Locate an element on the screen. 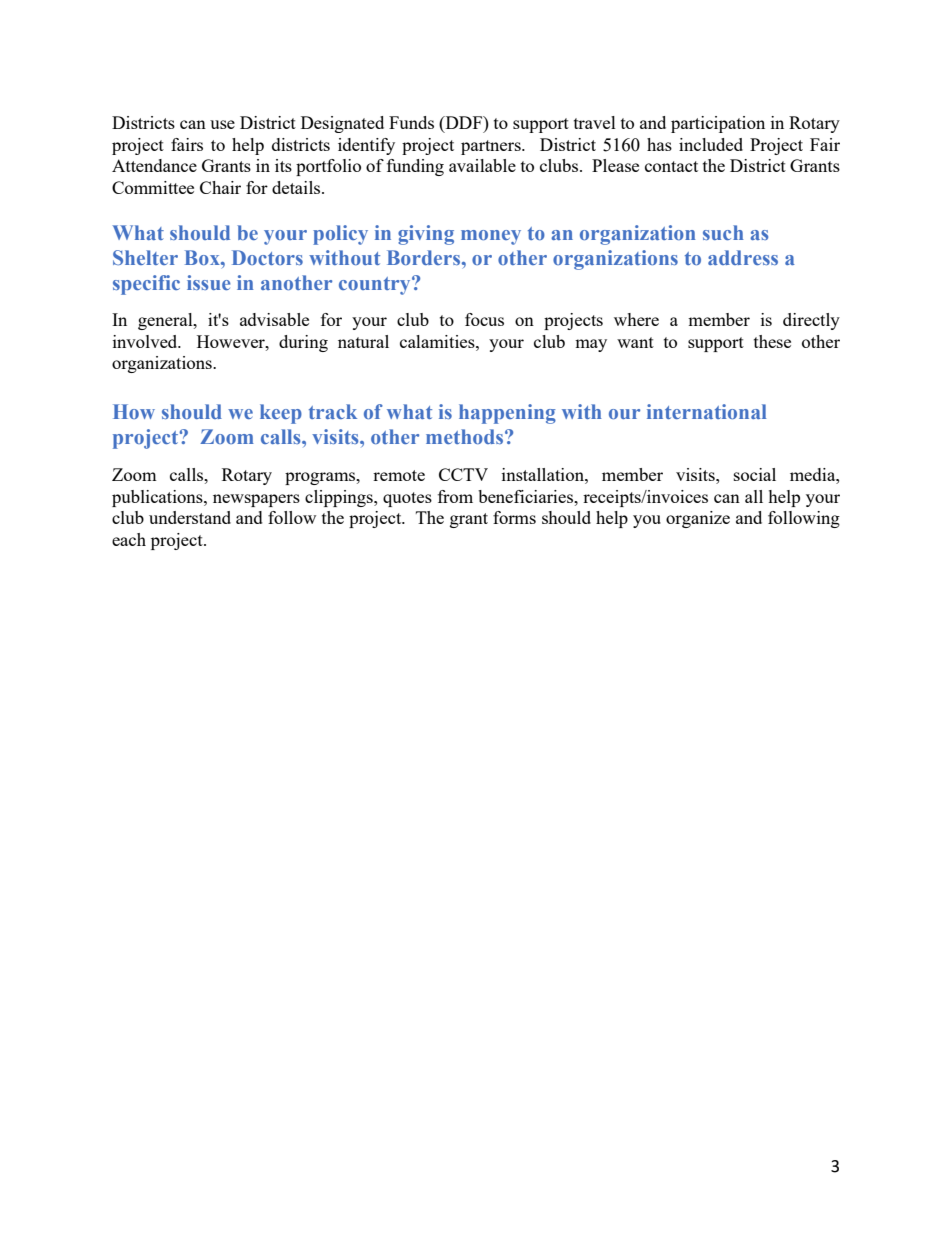  Box is located at coordinates (203, 257).
